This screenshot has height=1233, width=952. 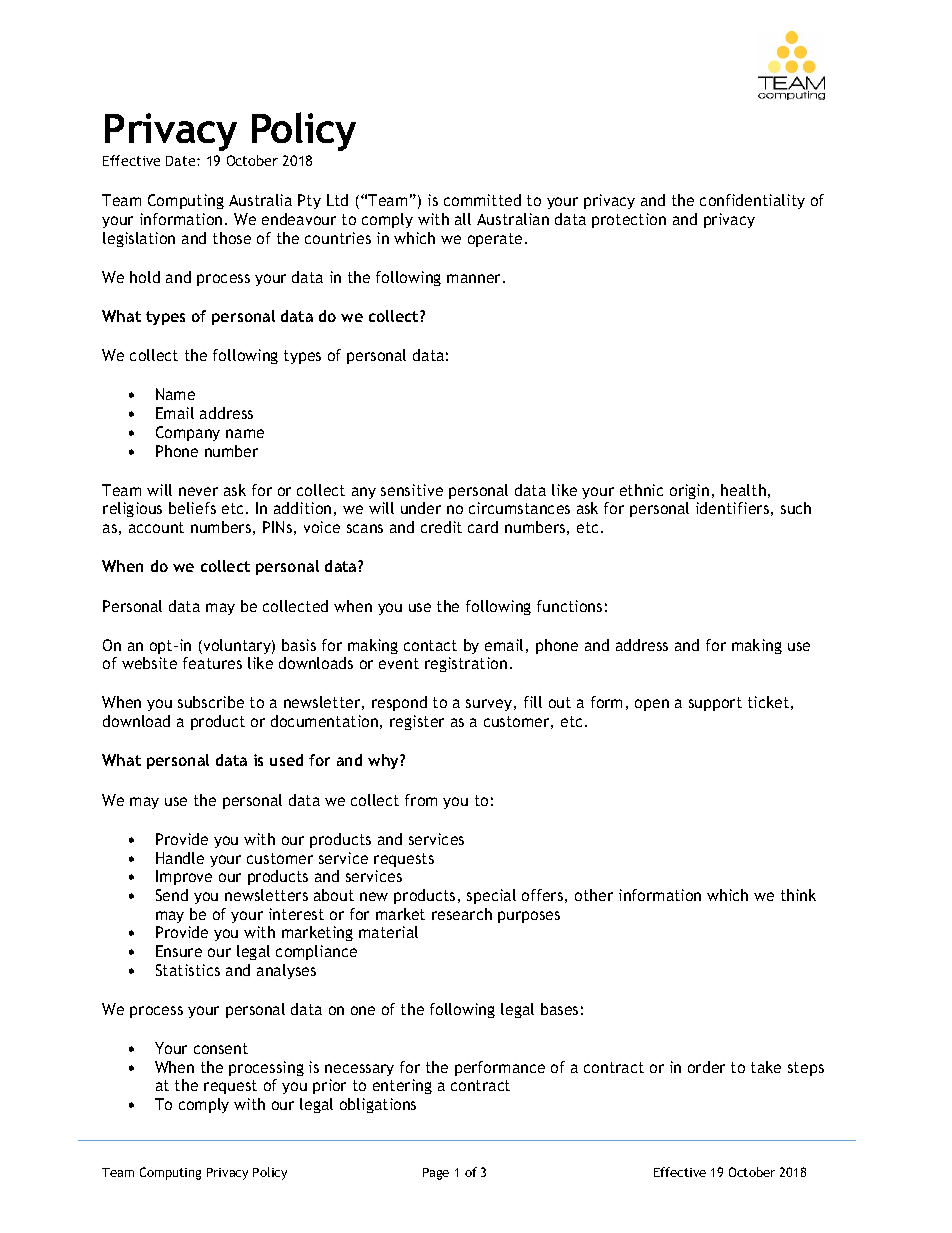 I want to click on beliefs, so click(x=192, y=508).
